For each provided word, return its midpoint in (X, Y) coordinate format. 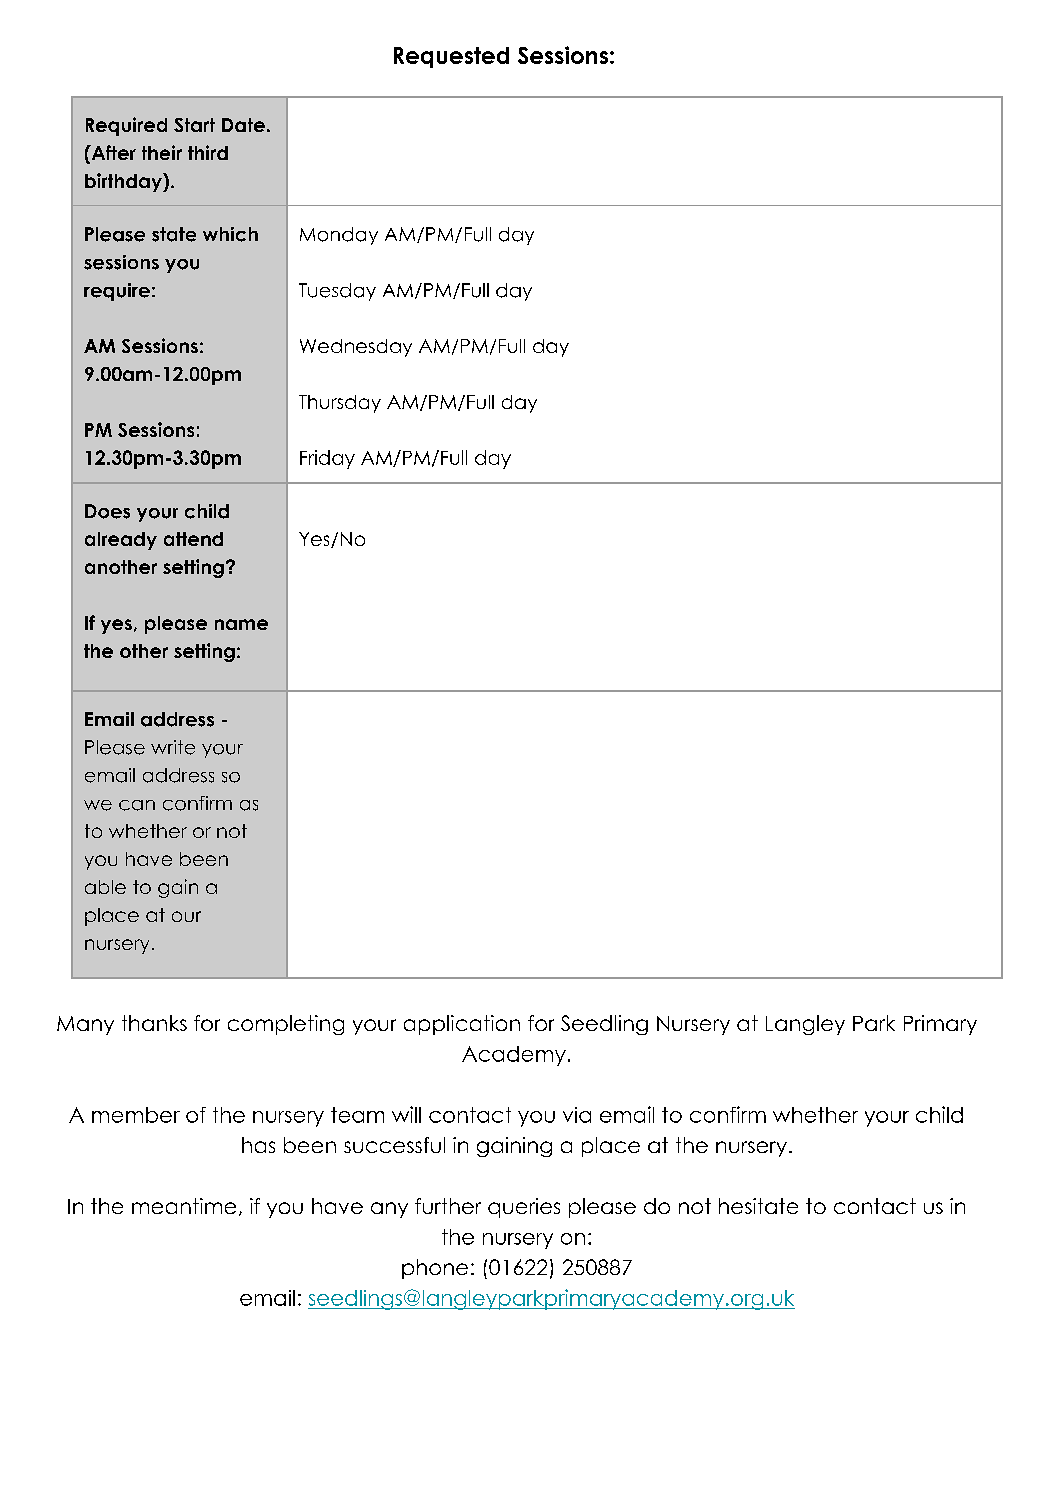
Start (194, 125)
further (448, 1206)
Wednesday (356, 348)
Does (107, 511)
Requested (451, 57)
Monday (339, 236)
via (577, 1115)
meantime (184, 1206)
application (462, 1025)
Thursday (340, 404)
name (241, 624)
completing (286, 1025)
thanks (154, 1023)
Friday (327, 459)
